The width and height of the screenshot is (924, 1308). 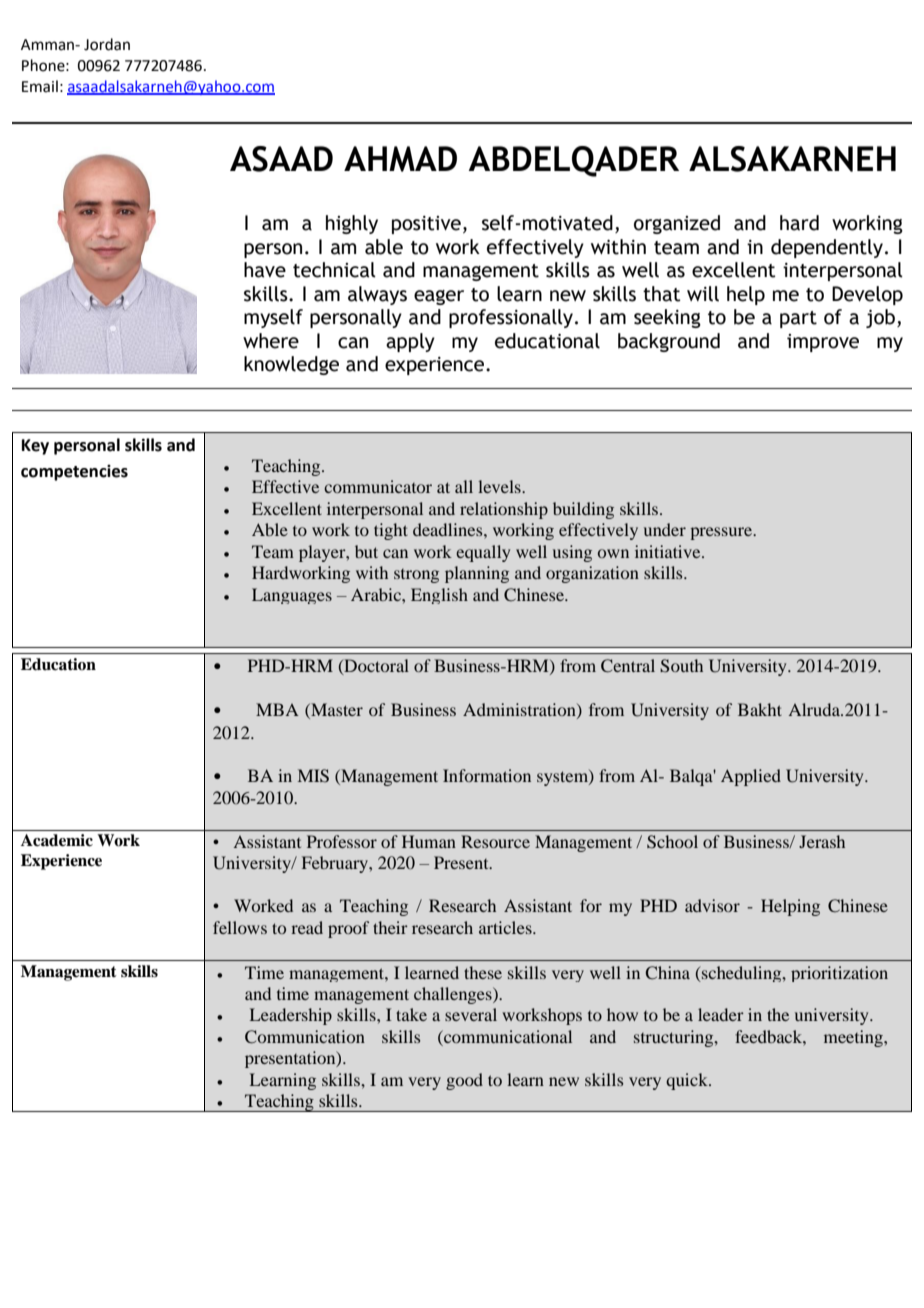 I want to click on meeting, so click(x=854, y=1038).
